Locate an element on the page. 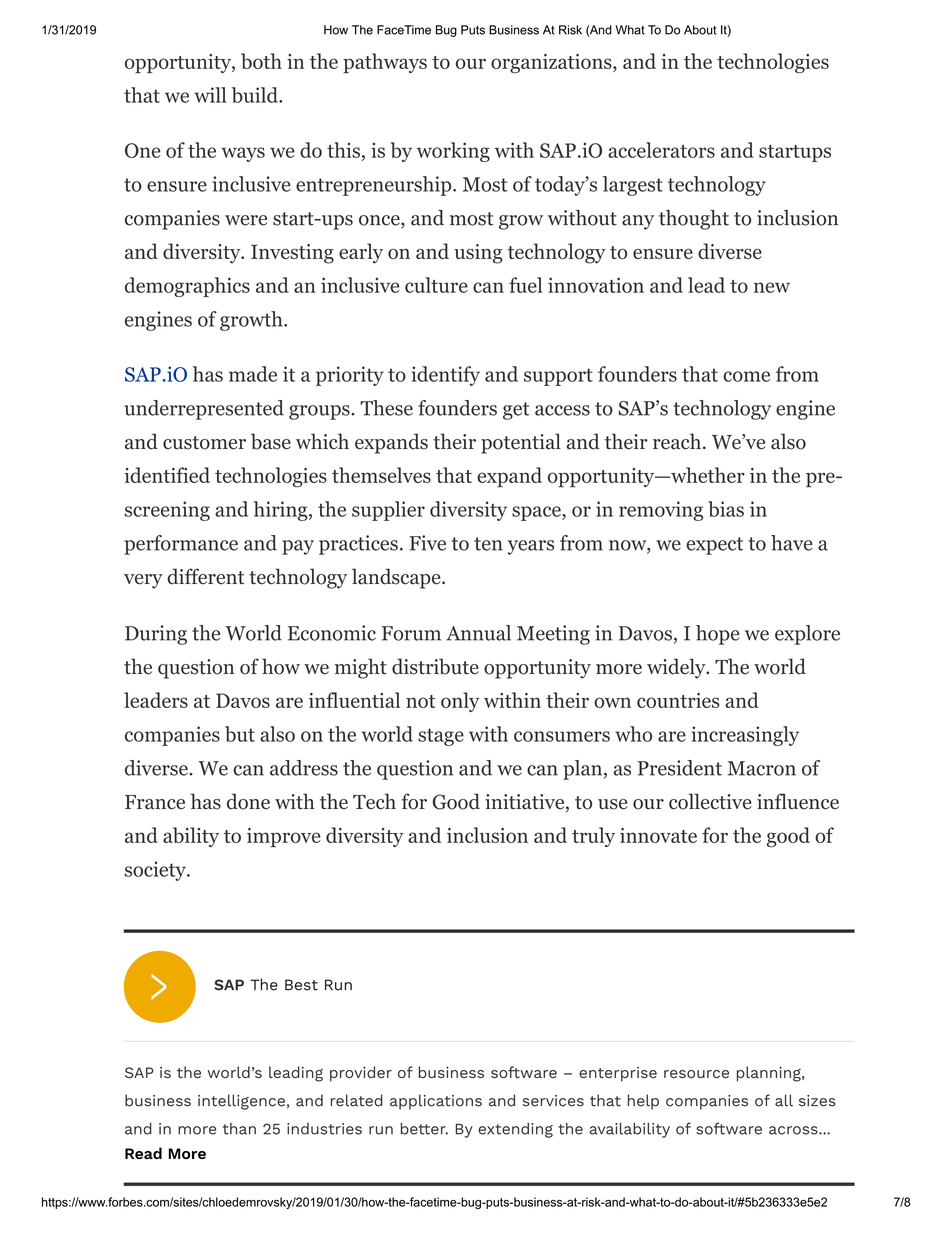 The image size is (952, 1233). will is located at coordinates (210, 95).
